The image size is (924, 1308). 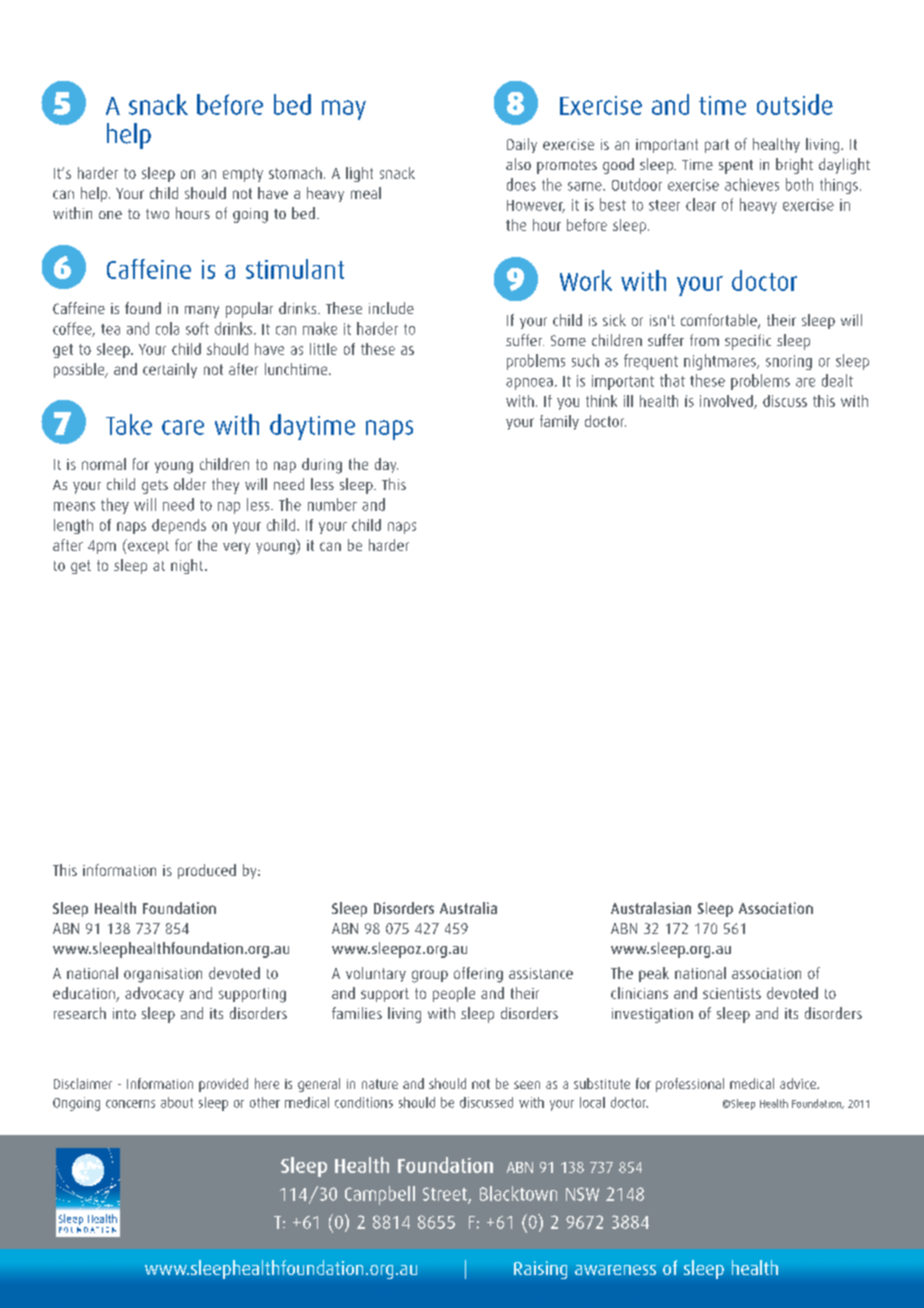 I want to click on Street, so click(x=446, y=1195).
